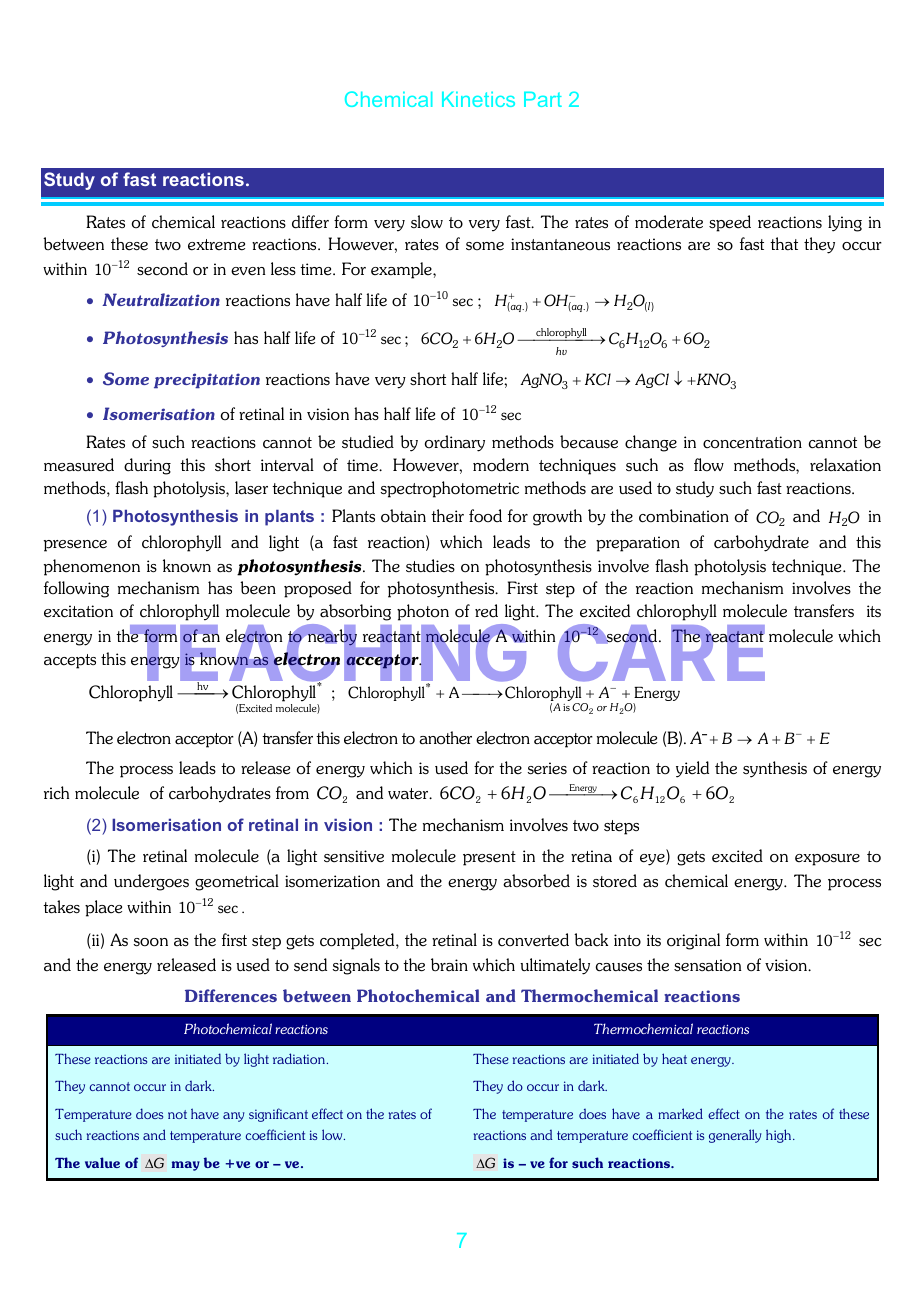 The width and height of the page is (924, 1307). Describe the element at coordinates (186, 1166) in the page. I see `may` at that location.
